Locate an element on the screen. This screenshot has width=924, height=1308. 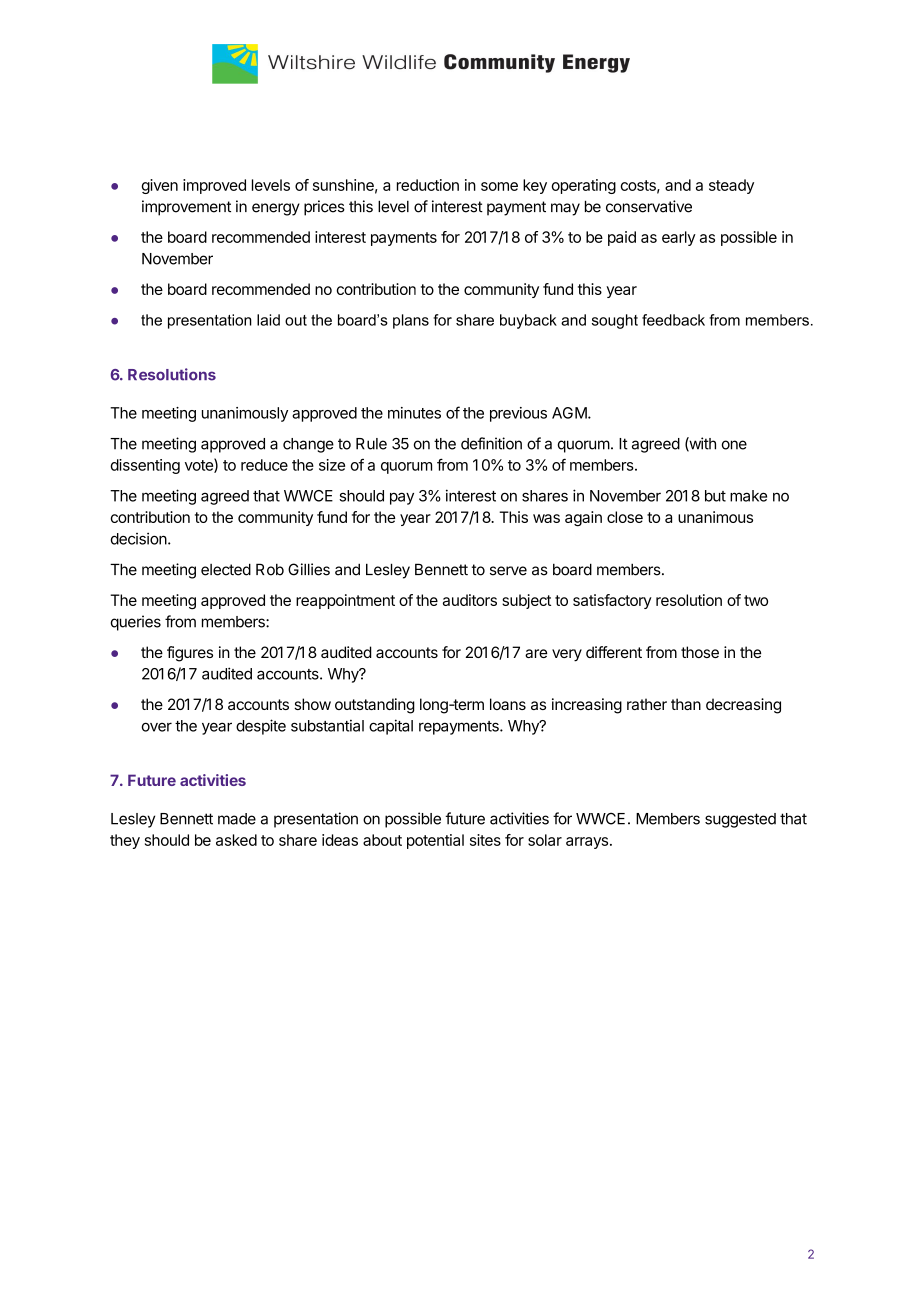
reduction is located at coordinates (428, 185).
